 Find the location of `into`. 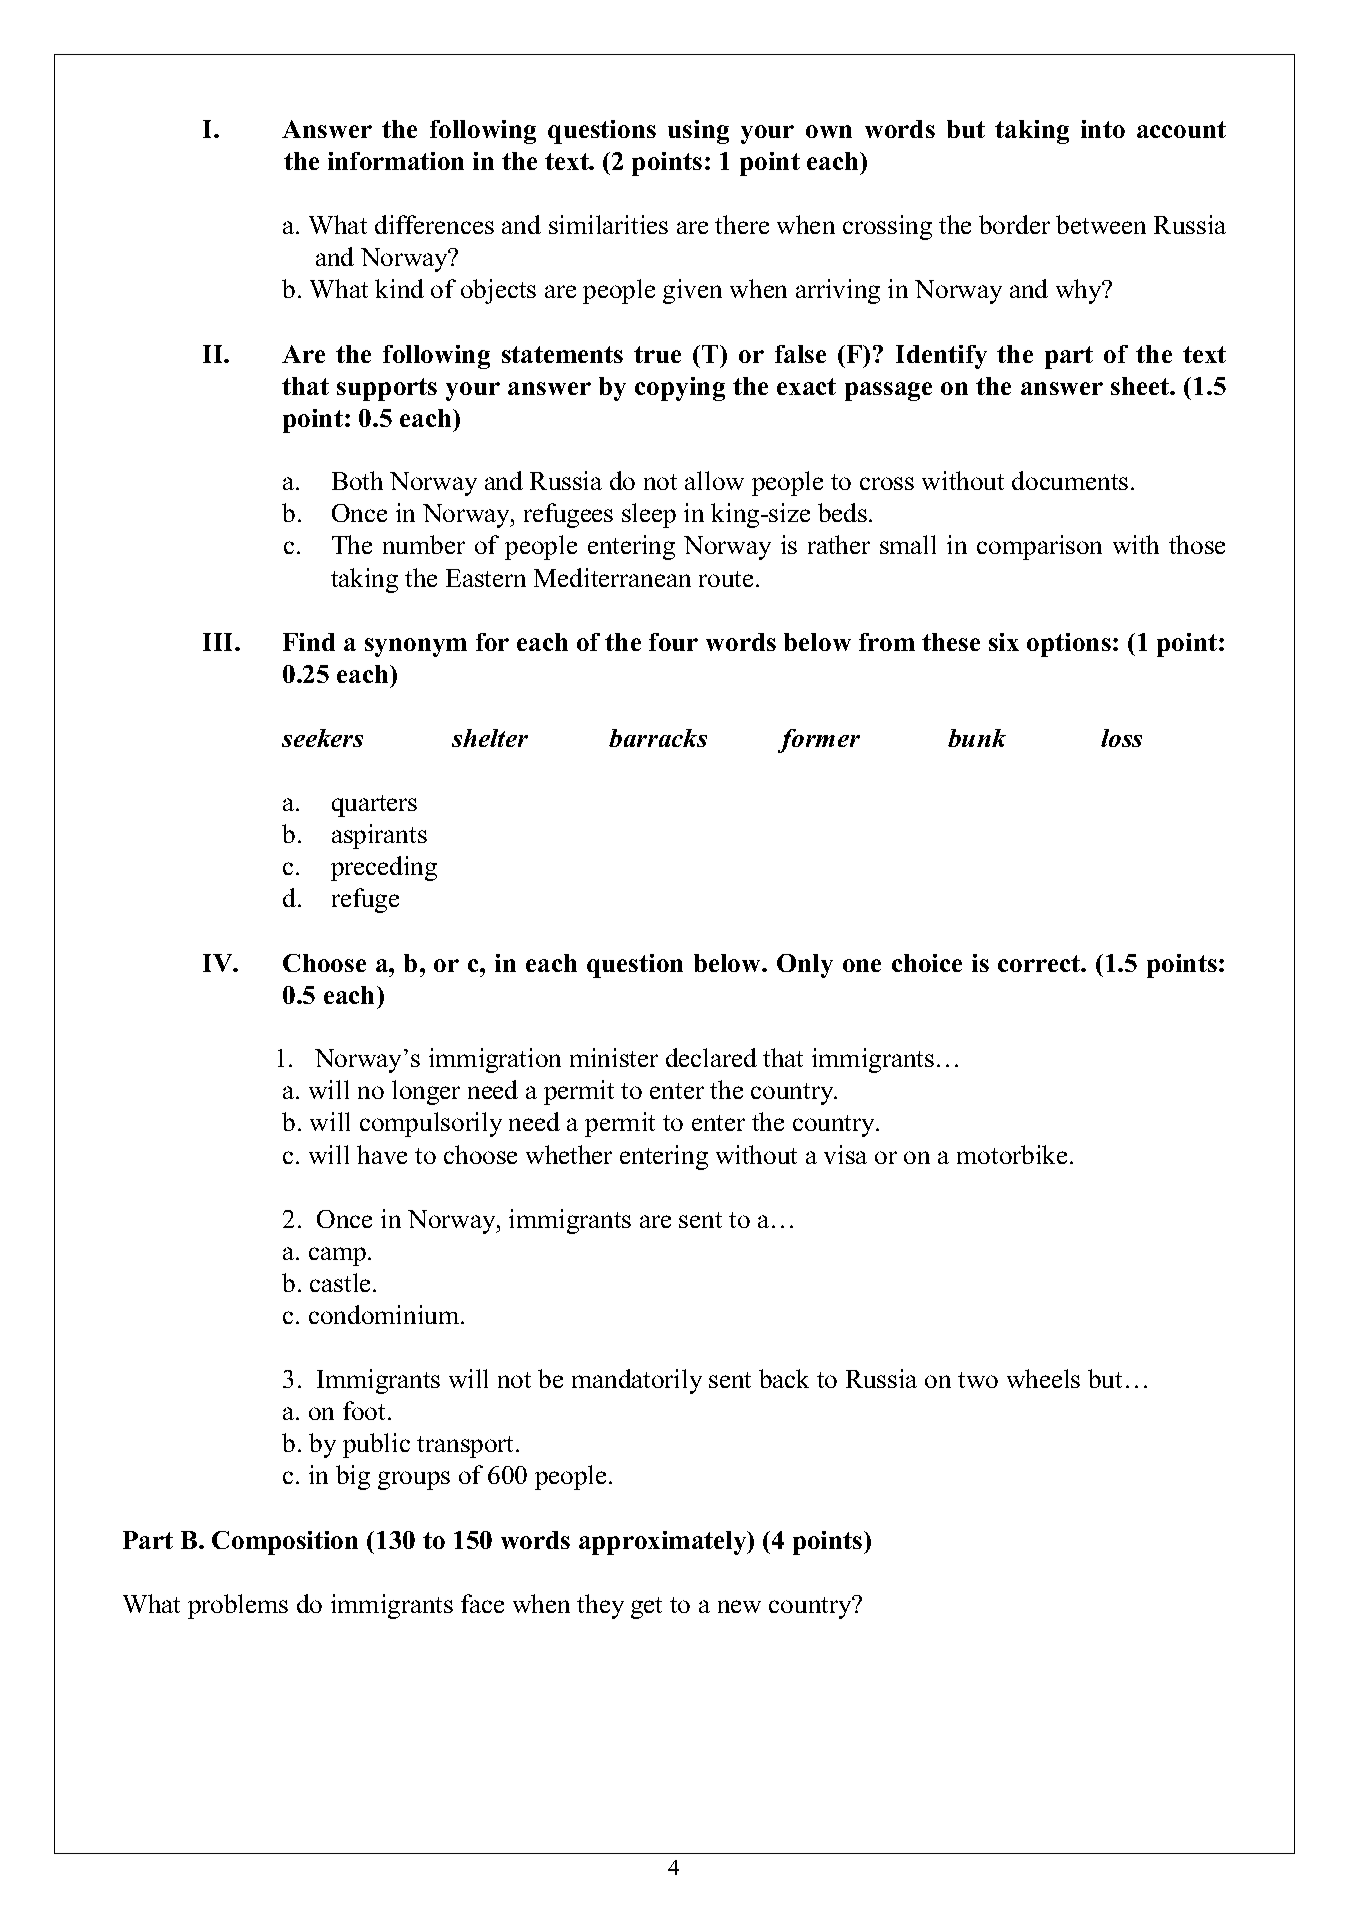

into is located at coordinates (1103, 129).
